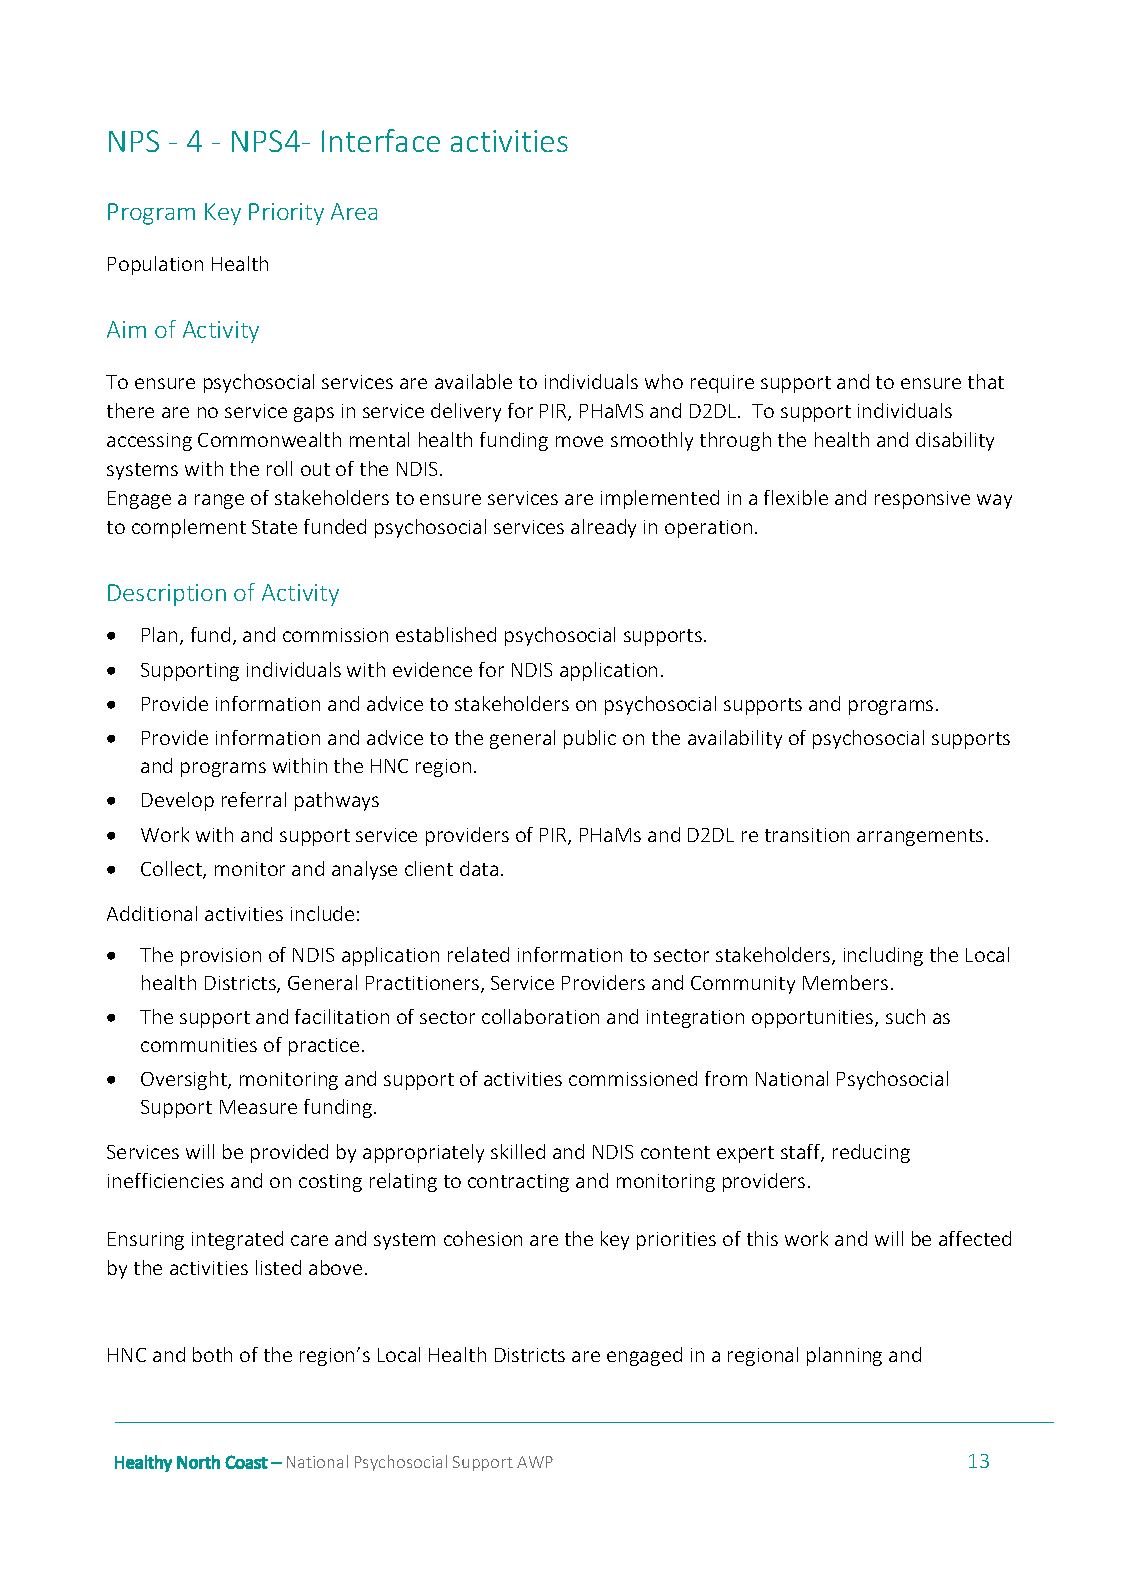  I want to click on transition, so click(807, 835).
